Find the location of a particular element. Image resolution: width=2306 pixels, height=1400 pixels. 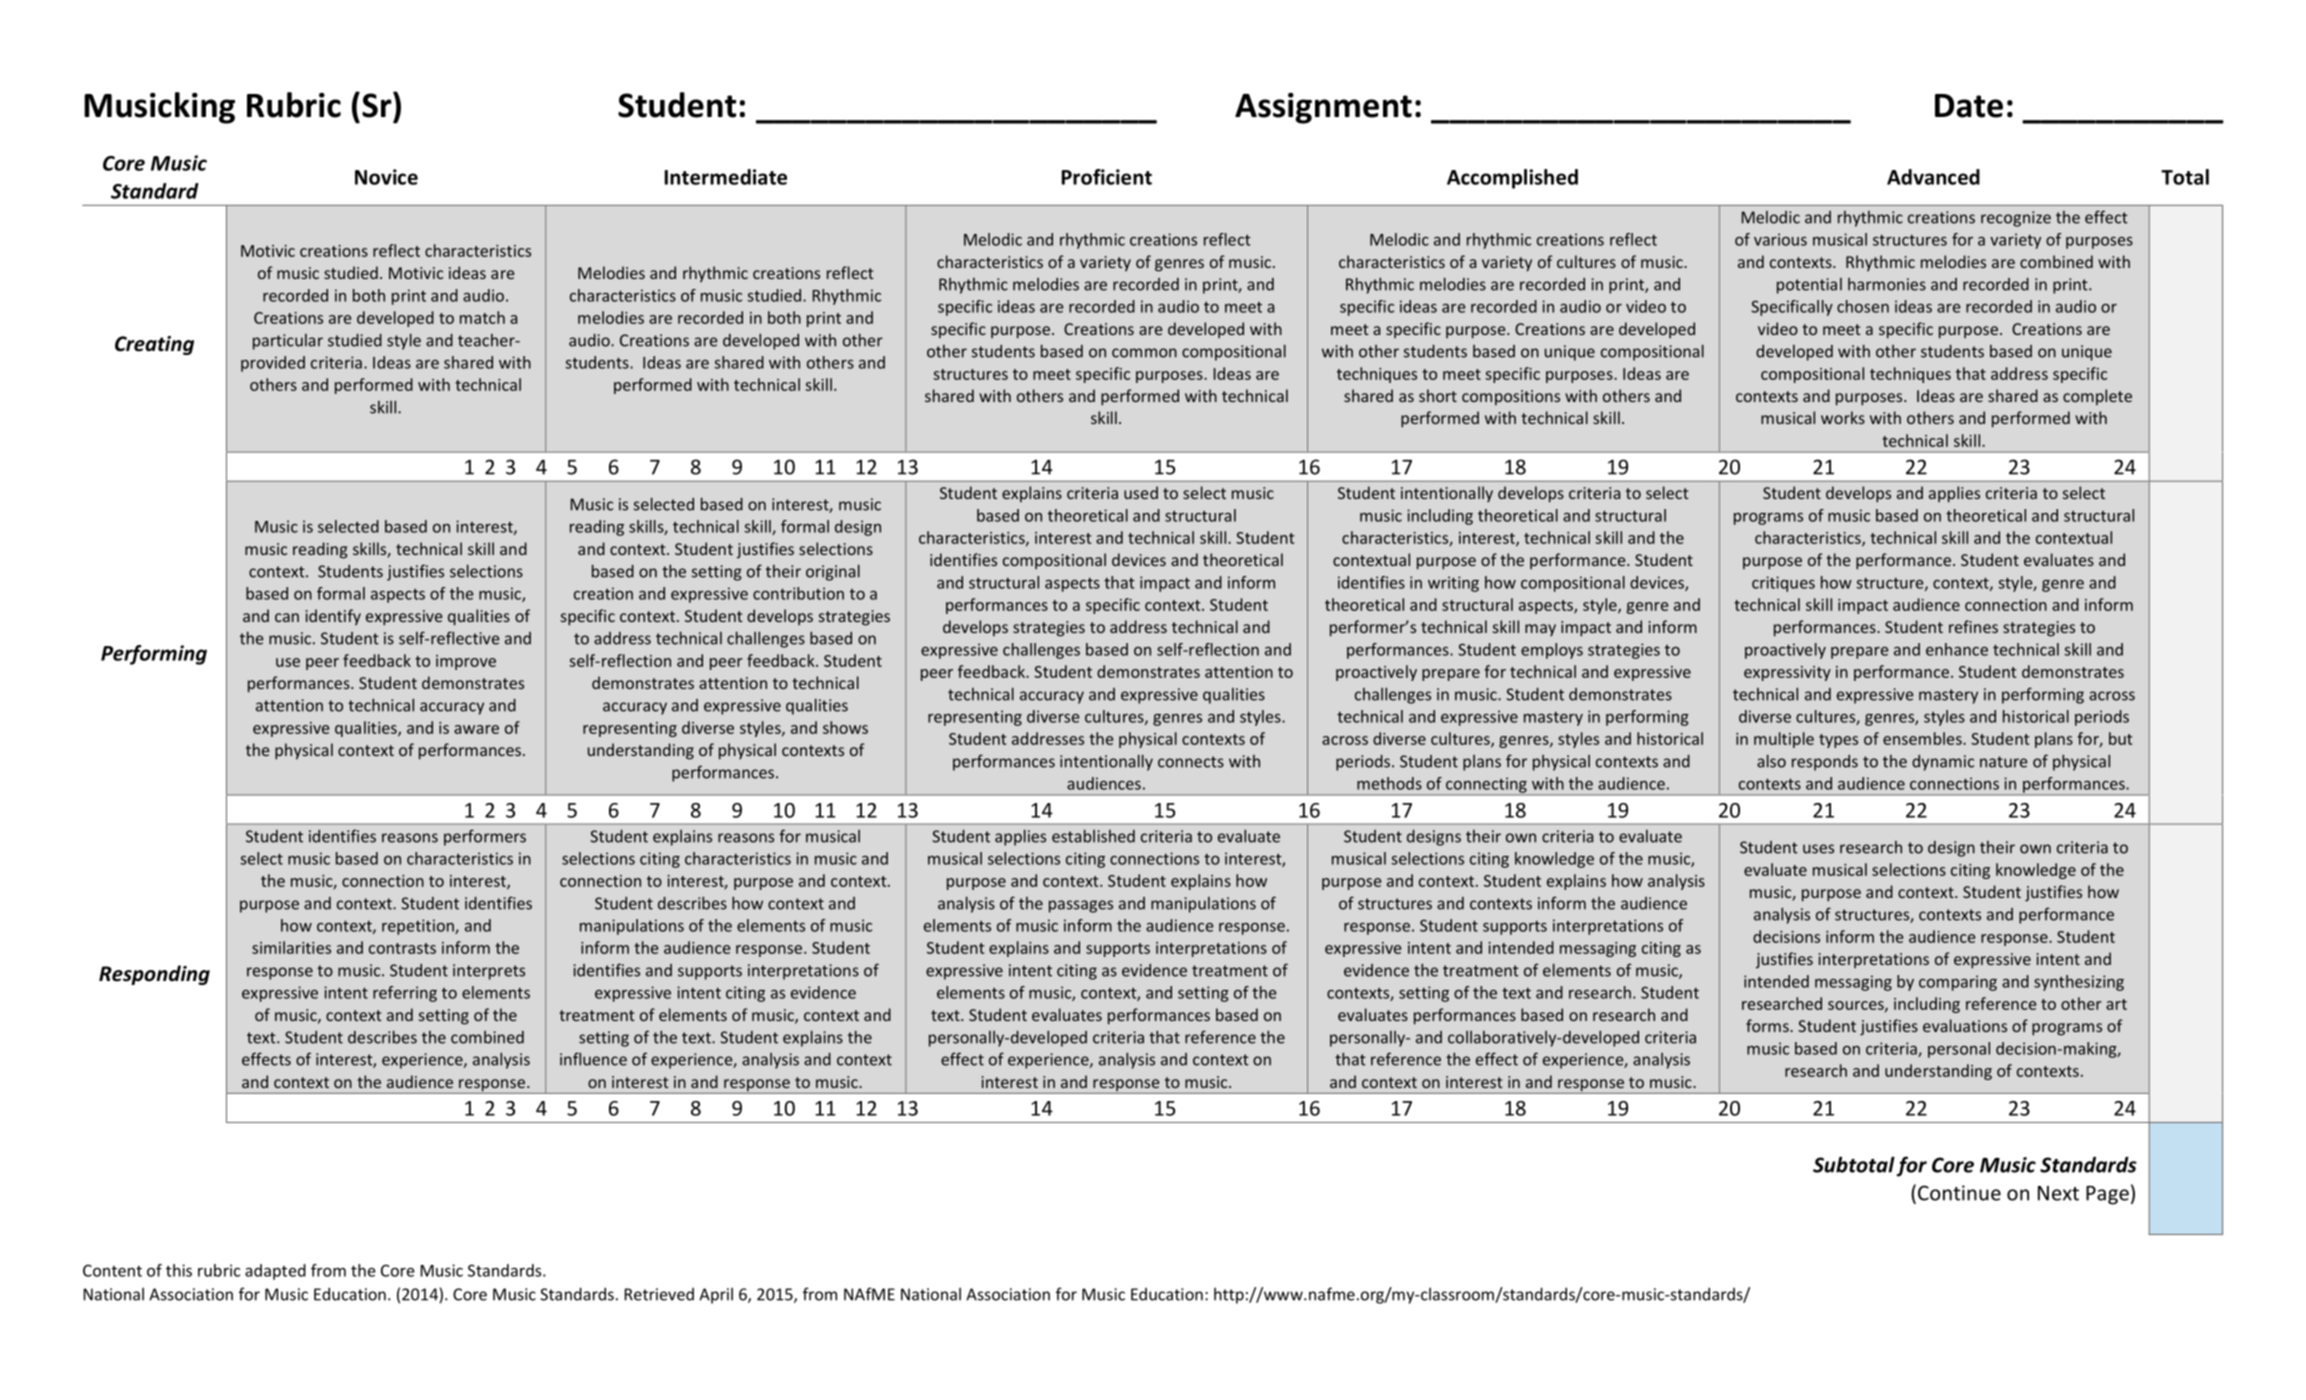

types is located at coordinates (1838, 741).
